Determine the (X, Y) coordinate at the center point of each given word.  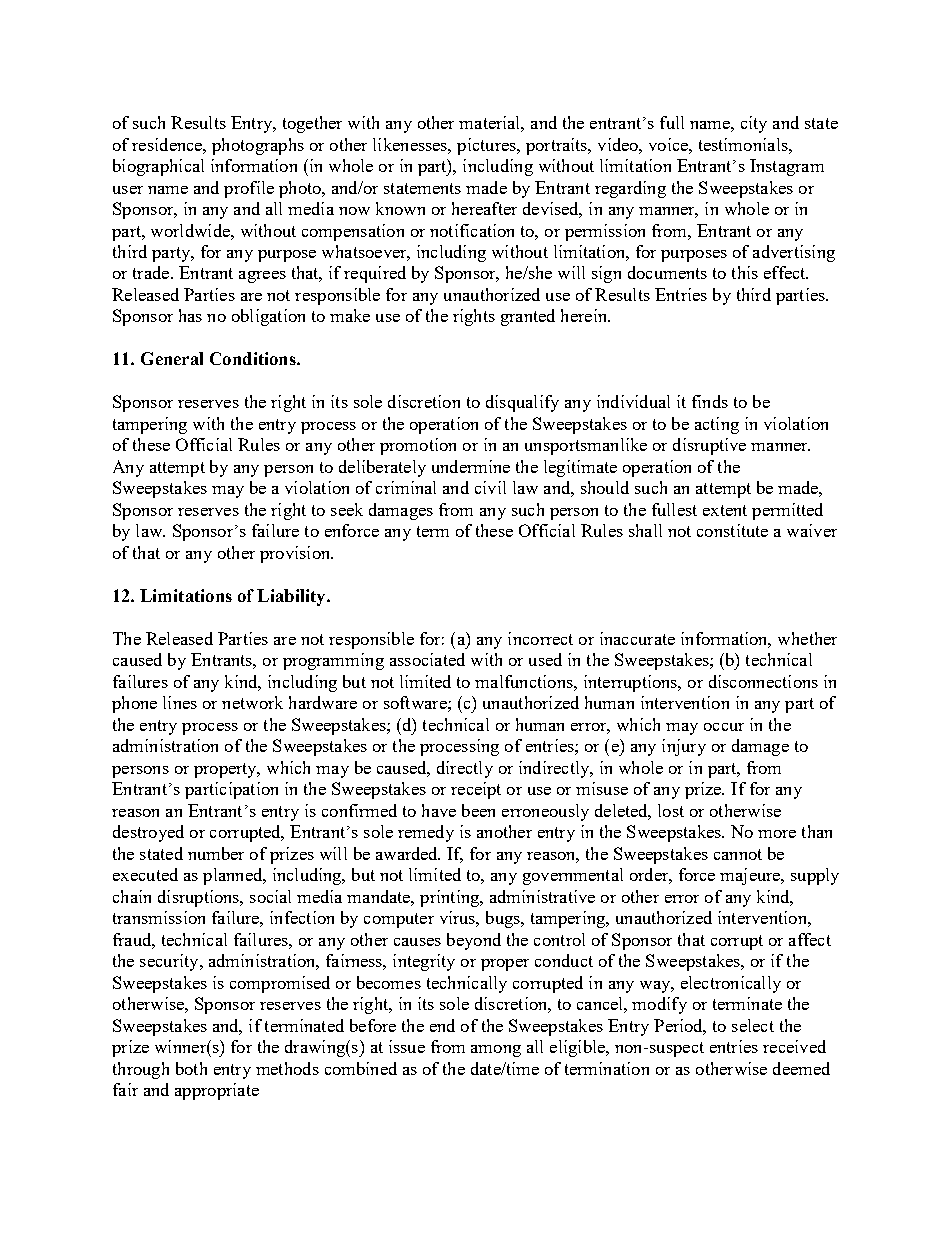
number (216, 853)
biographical (158, 167)
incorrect (540, 638)
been (478, 810)
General (172, 358)
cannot (738, 854)
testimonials (744, 144)
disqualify (522, 403)
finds (710, 401)
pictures (487, 146)
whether (807, 638)
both (191, 1068)
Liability (292, 597)
